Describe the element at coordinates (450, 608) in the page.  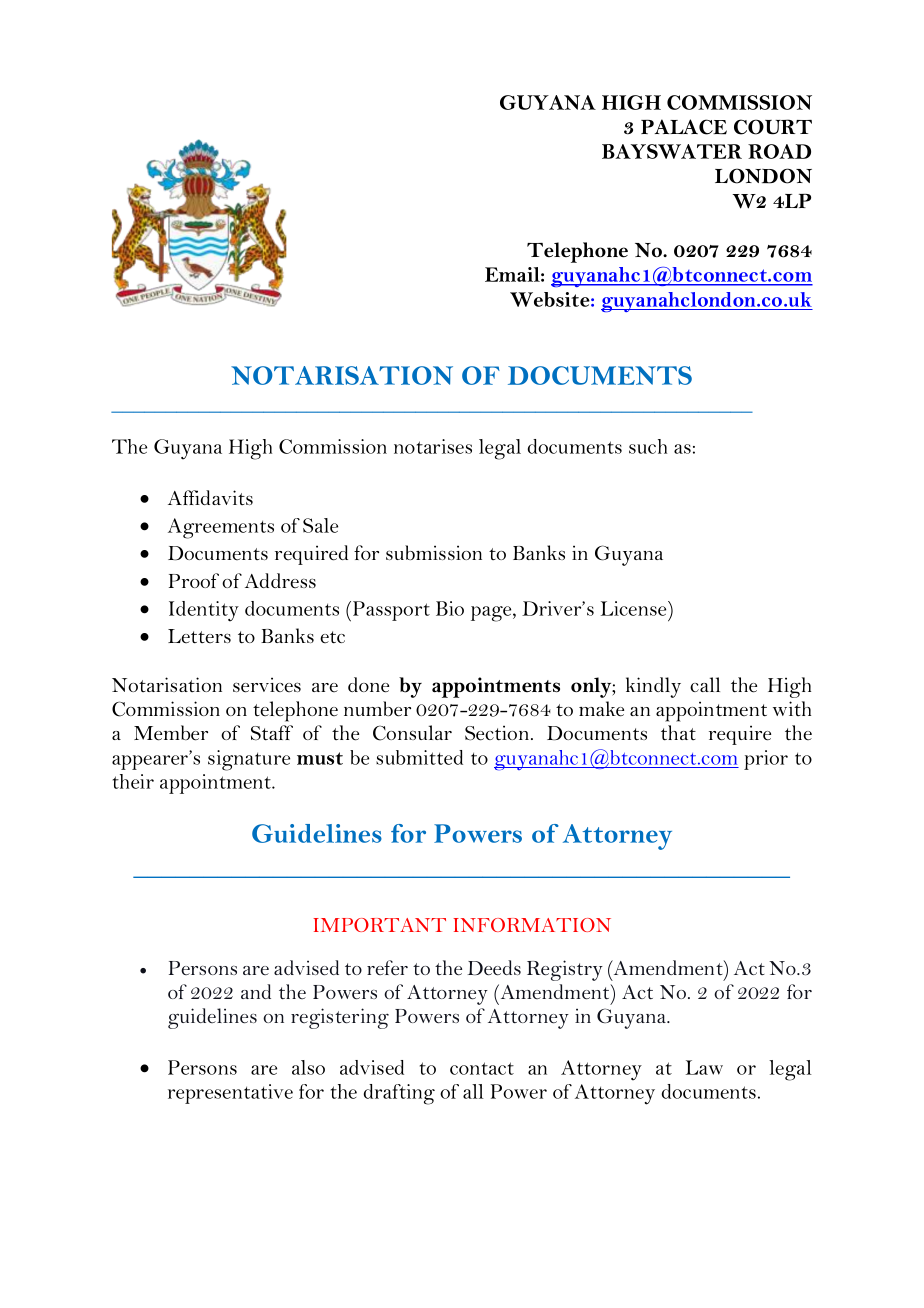
I see `Bio` at that location.
